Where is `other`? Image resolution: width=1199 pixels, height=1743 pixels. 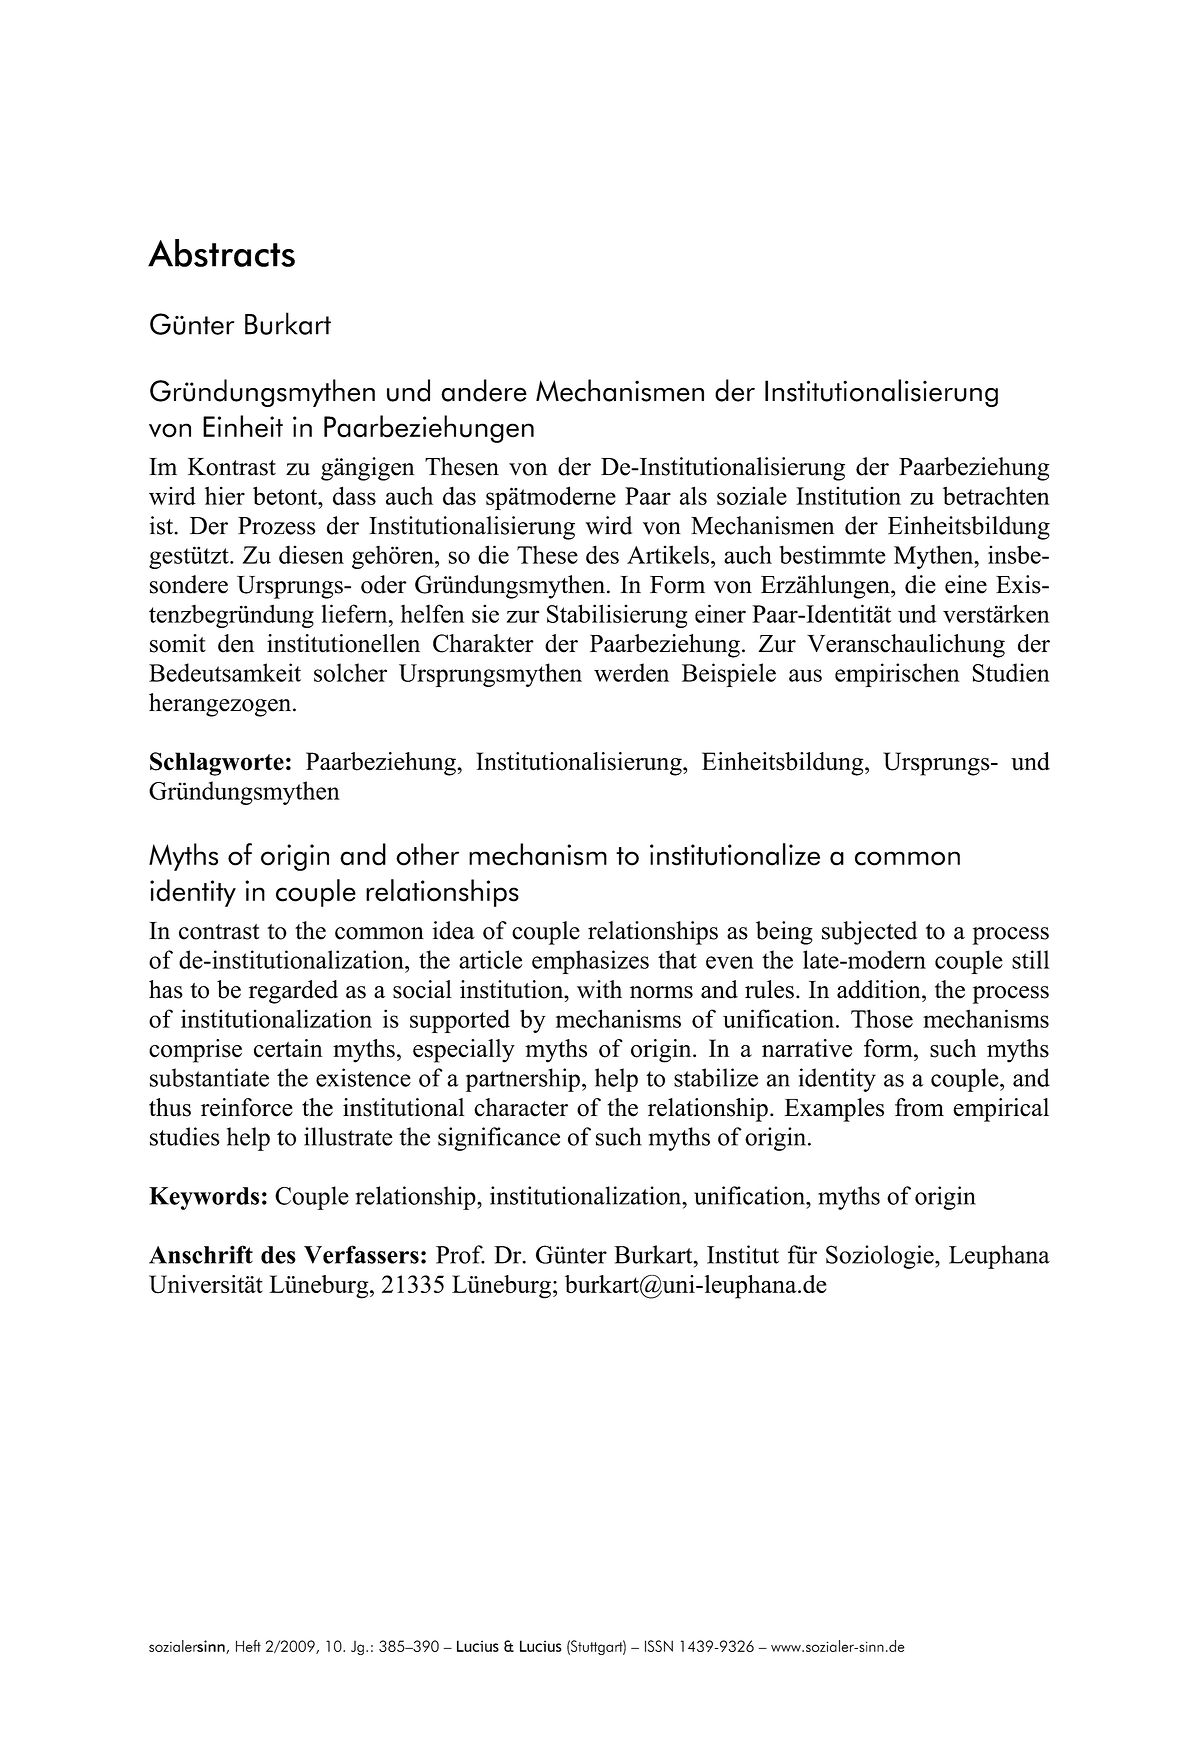
other is located at coordinates (427, 854).
